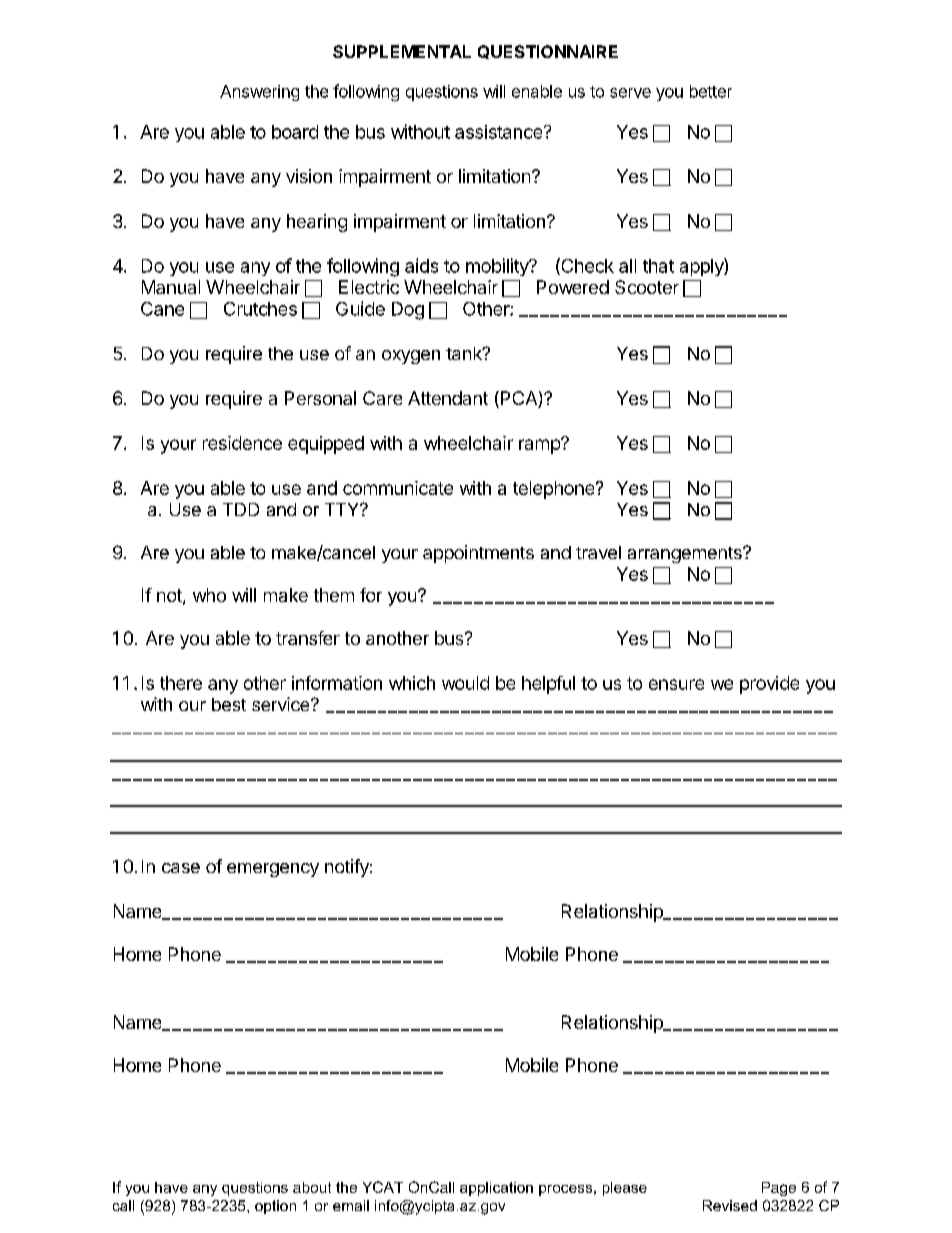  What do you see at coordinates (676, 684) in the screenshot?
I see `ensure` at bounding box center [676, 684].
